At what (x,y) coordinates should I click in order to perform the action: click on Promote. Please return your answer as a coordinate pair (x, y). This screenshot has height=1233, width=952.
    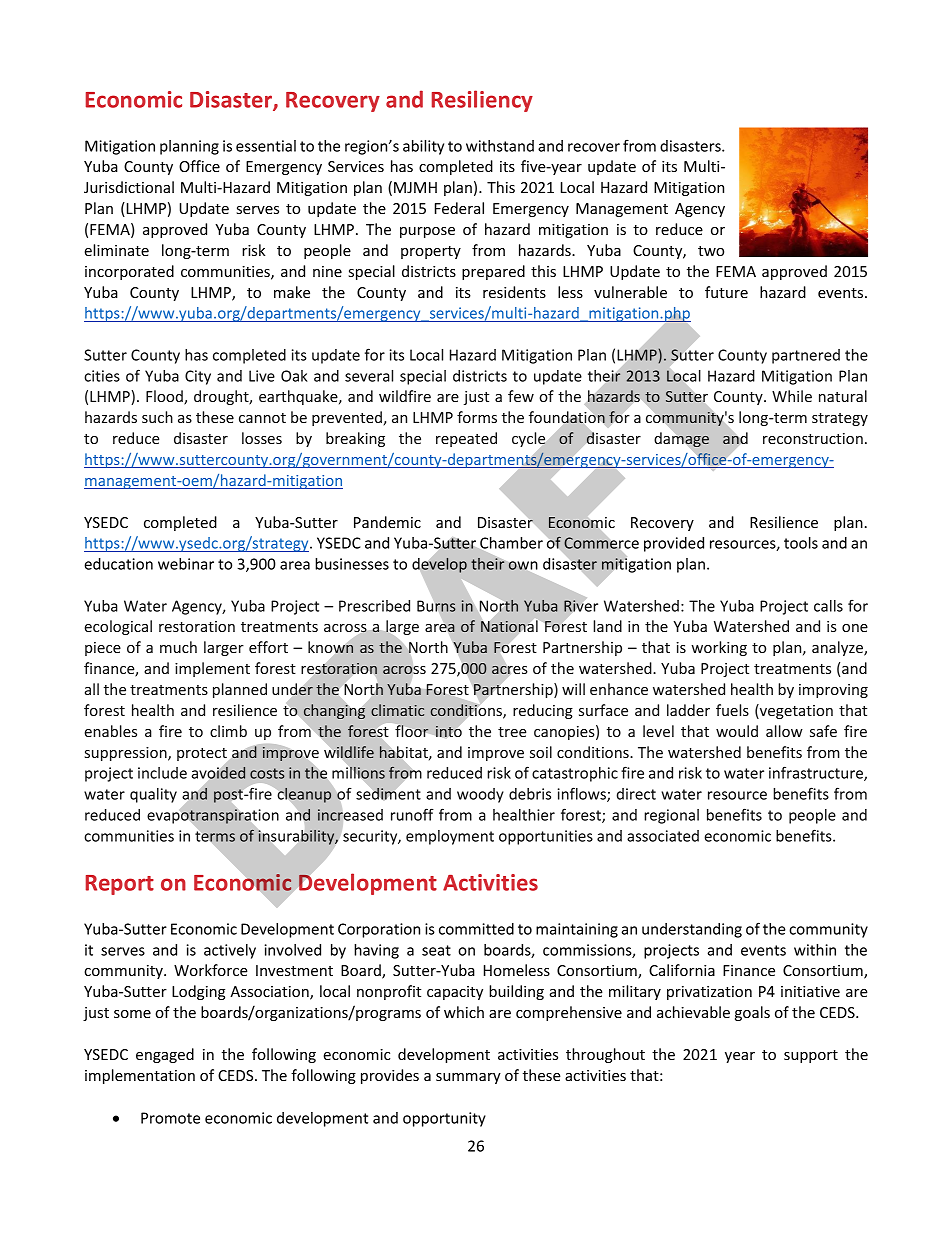
    Looking at the image, I should click on (170, 1118).
